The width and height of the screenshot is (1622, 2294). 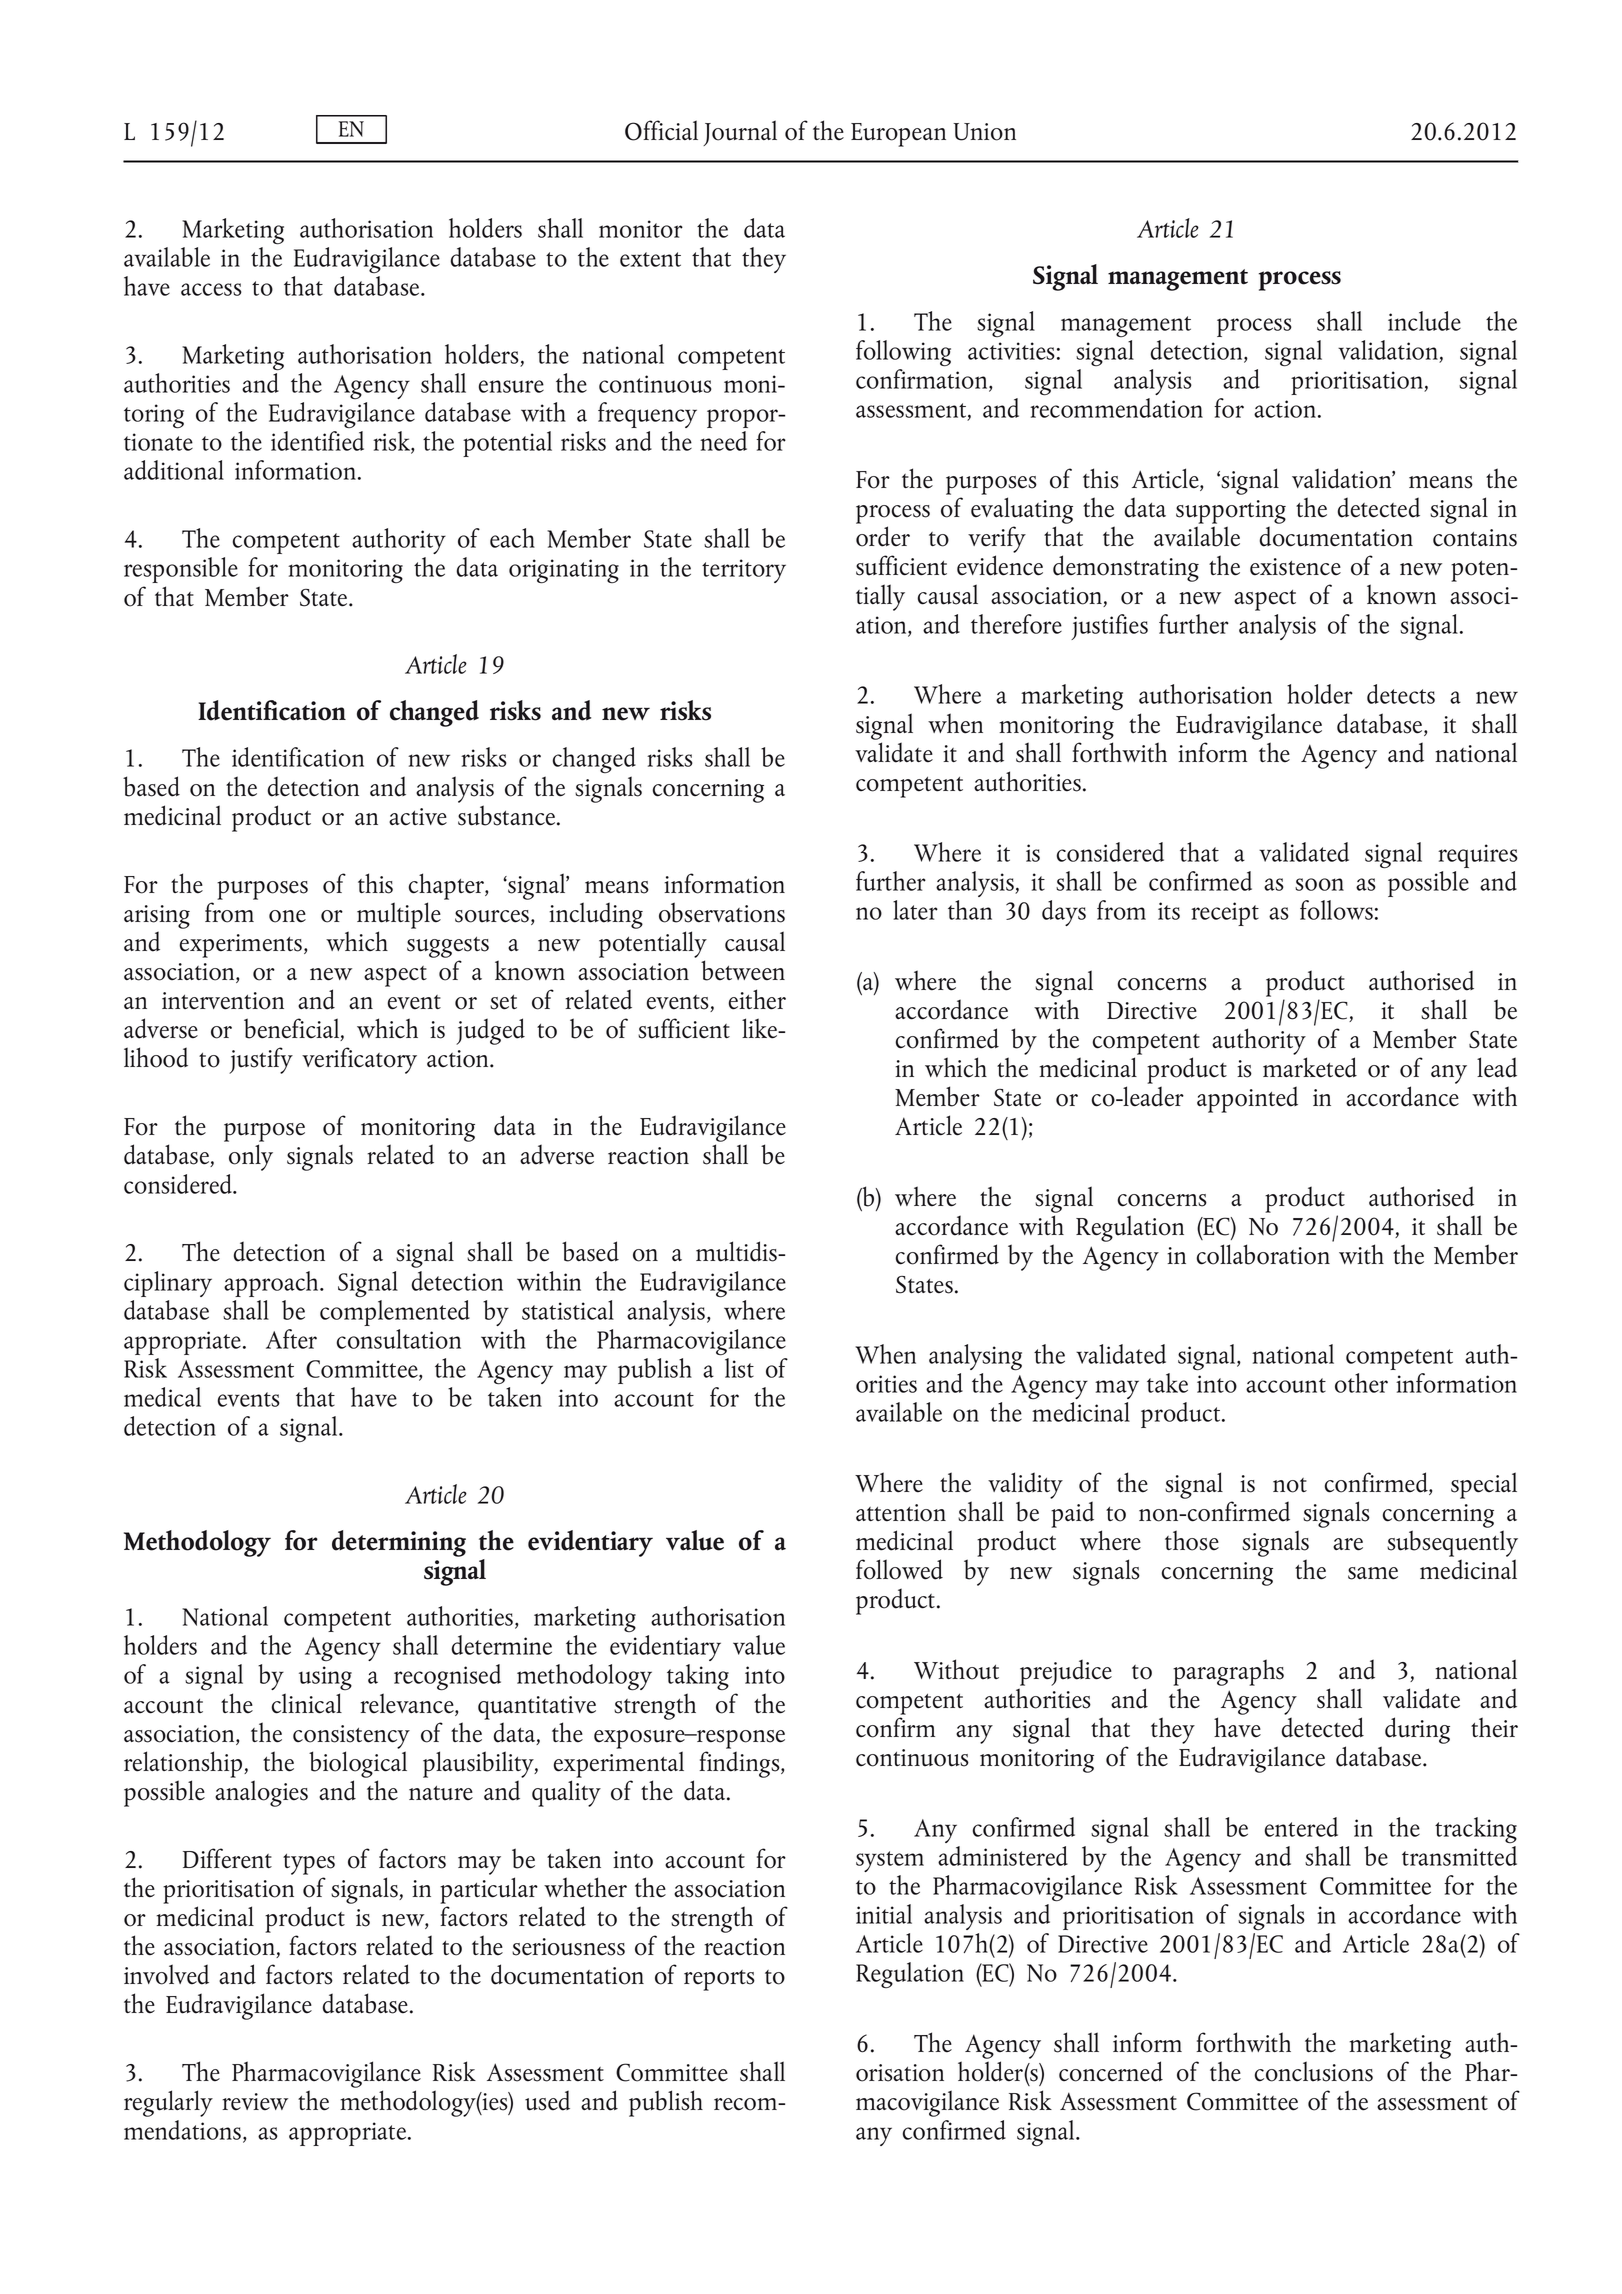 What do you see at coordinates (898, 135) in the screenshot?
I see `European` at bounding box center [898, 135].
